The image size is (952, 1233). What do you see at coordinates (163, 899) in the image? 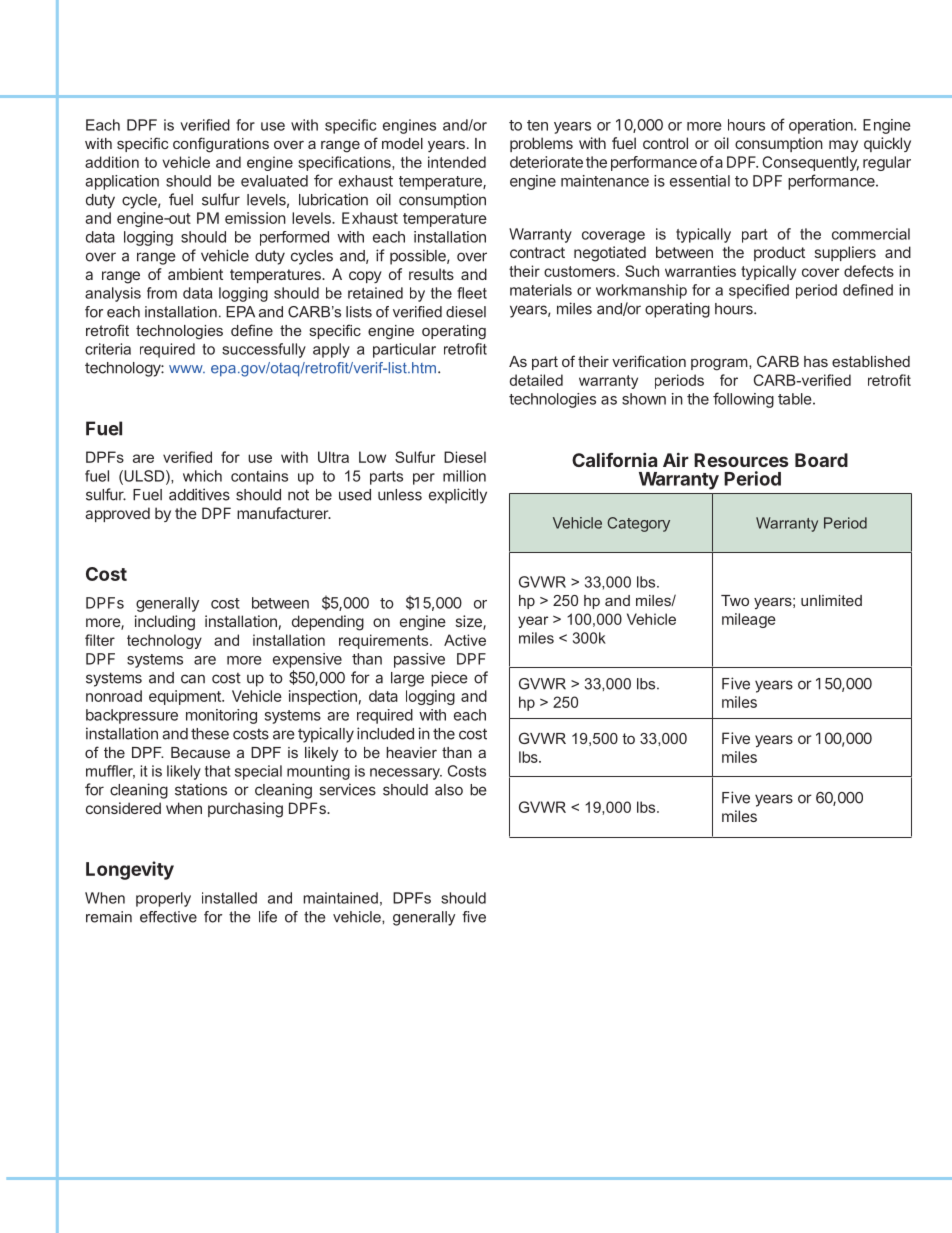
I see `properly` at bounding box center [163, 899].
